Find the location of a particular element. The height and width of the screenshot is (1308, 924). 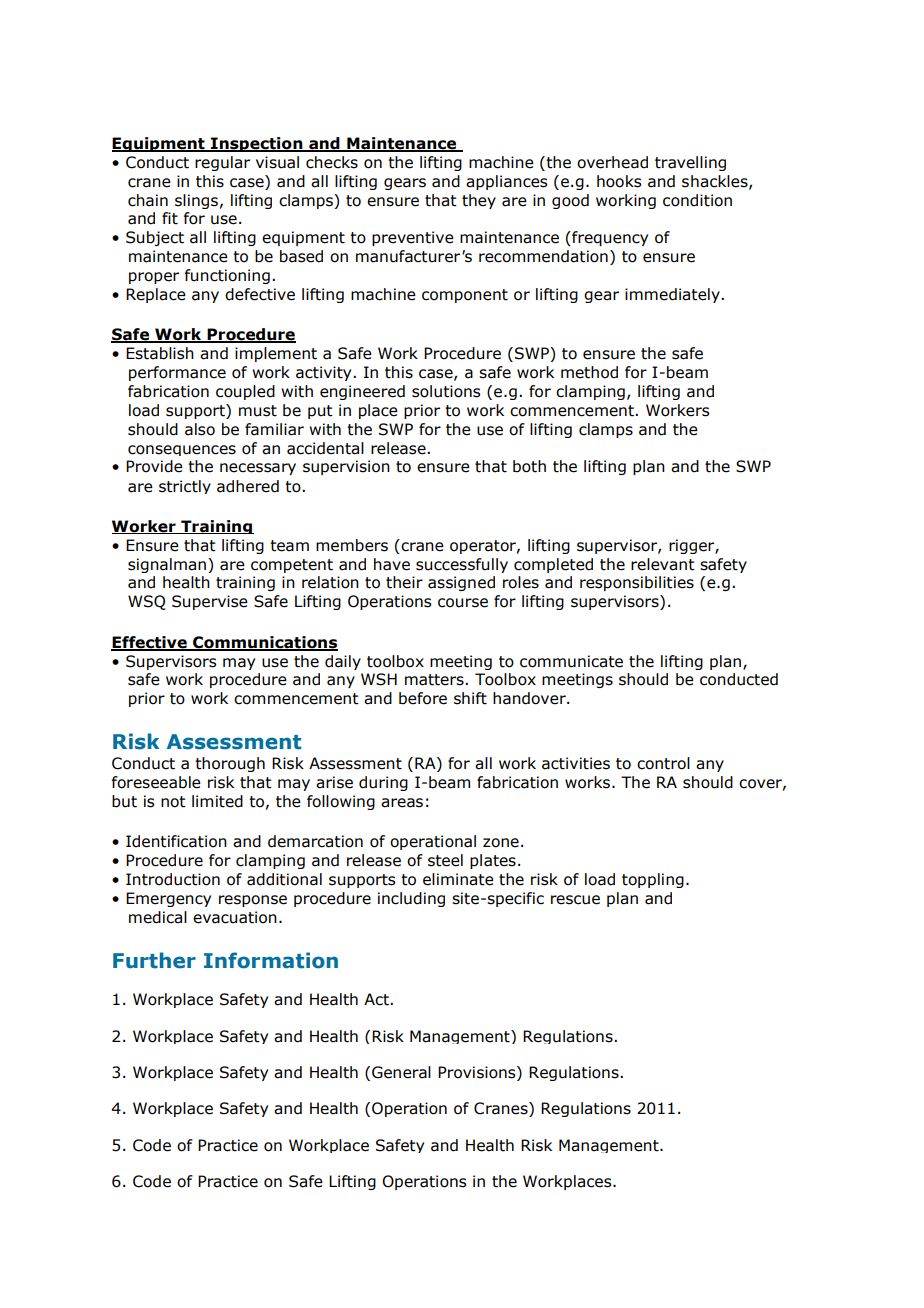

regular is located at coordinates (222, 163).
